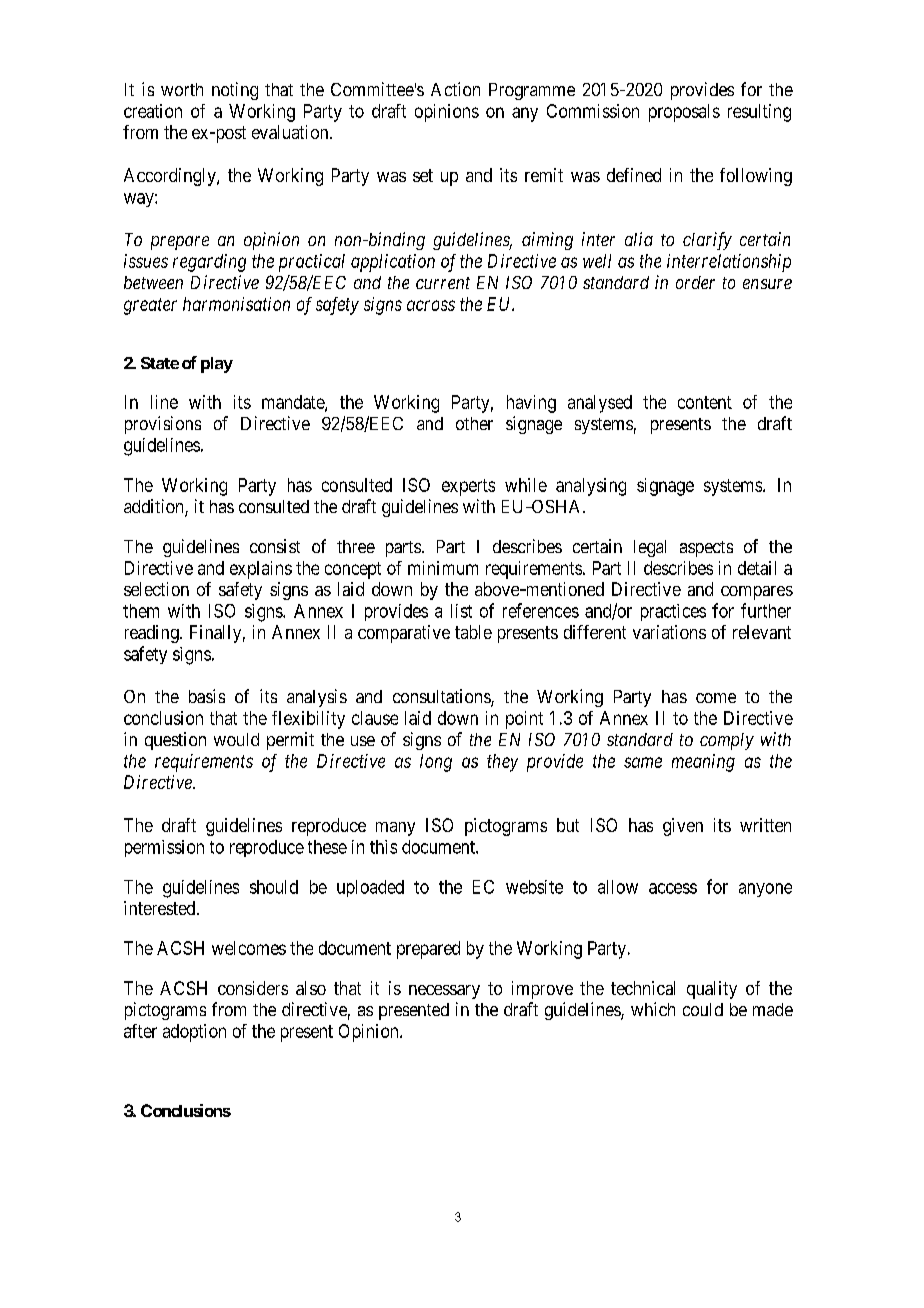 The height and width of the screenshot is (1308, 924). What do you see at coordinates (444, 992) in the screenshot?
I see `necessary` at bounding box center [444, 992].
